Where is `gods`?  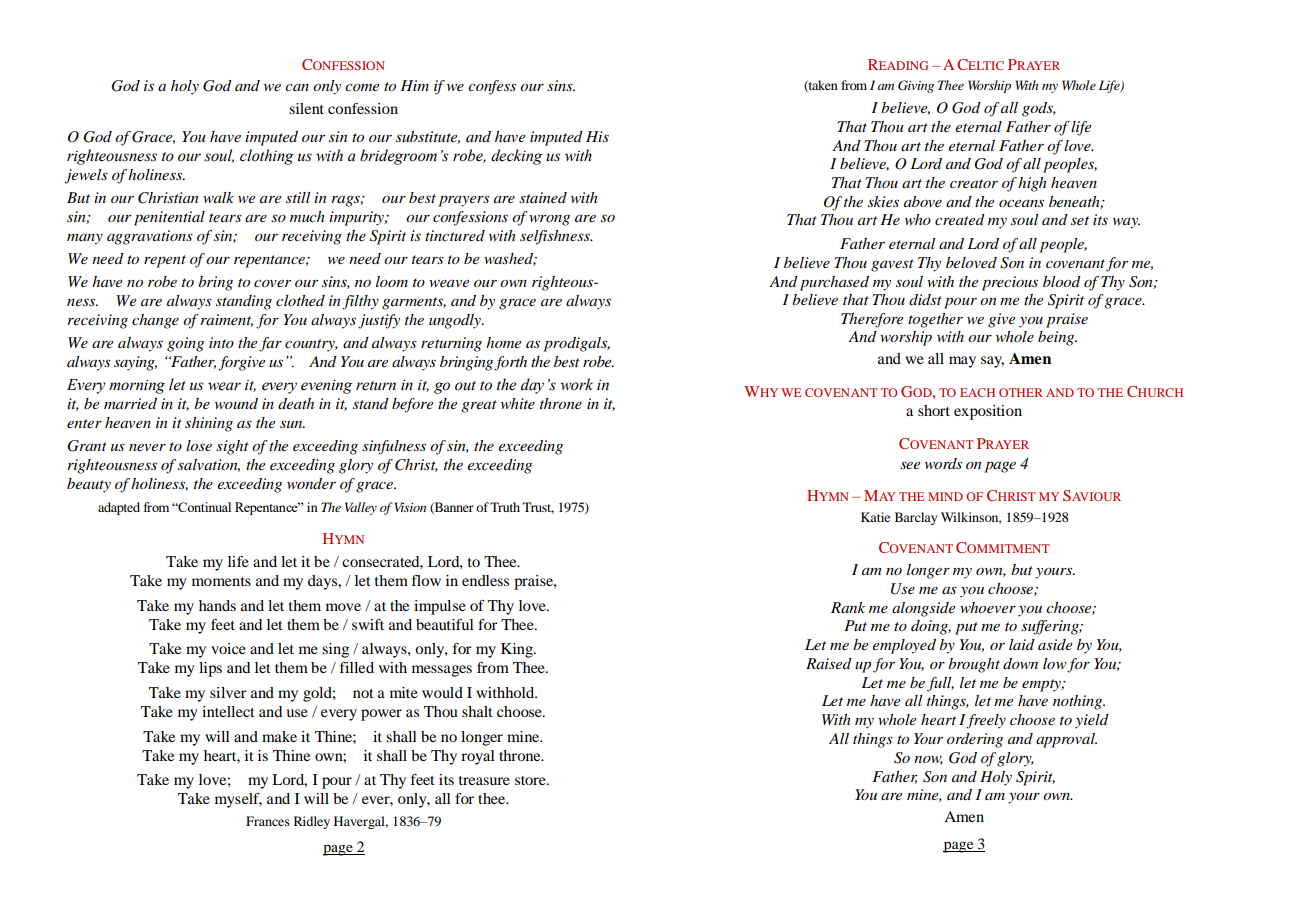
gods is located at coordinates (1038, 109).
